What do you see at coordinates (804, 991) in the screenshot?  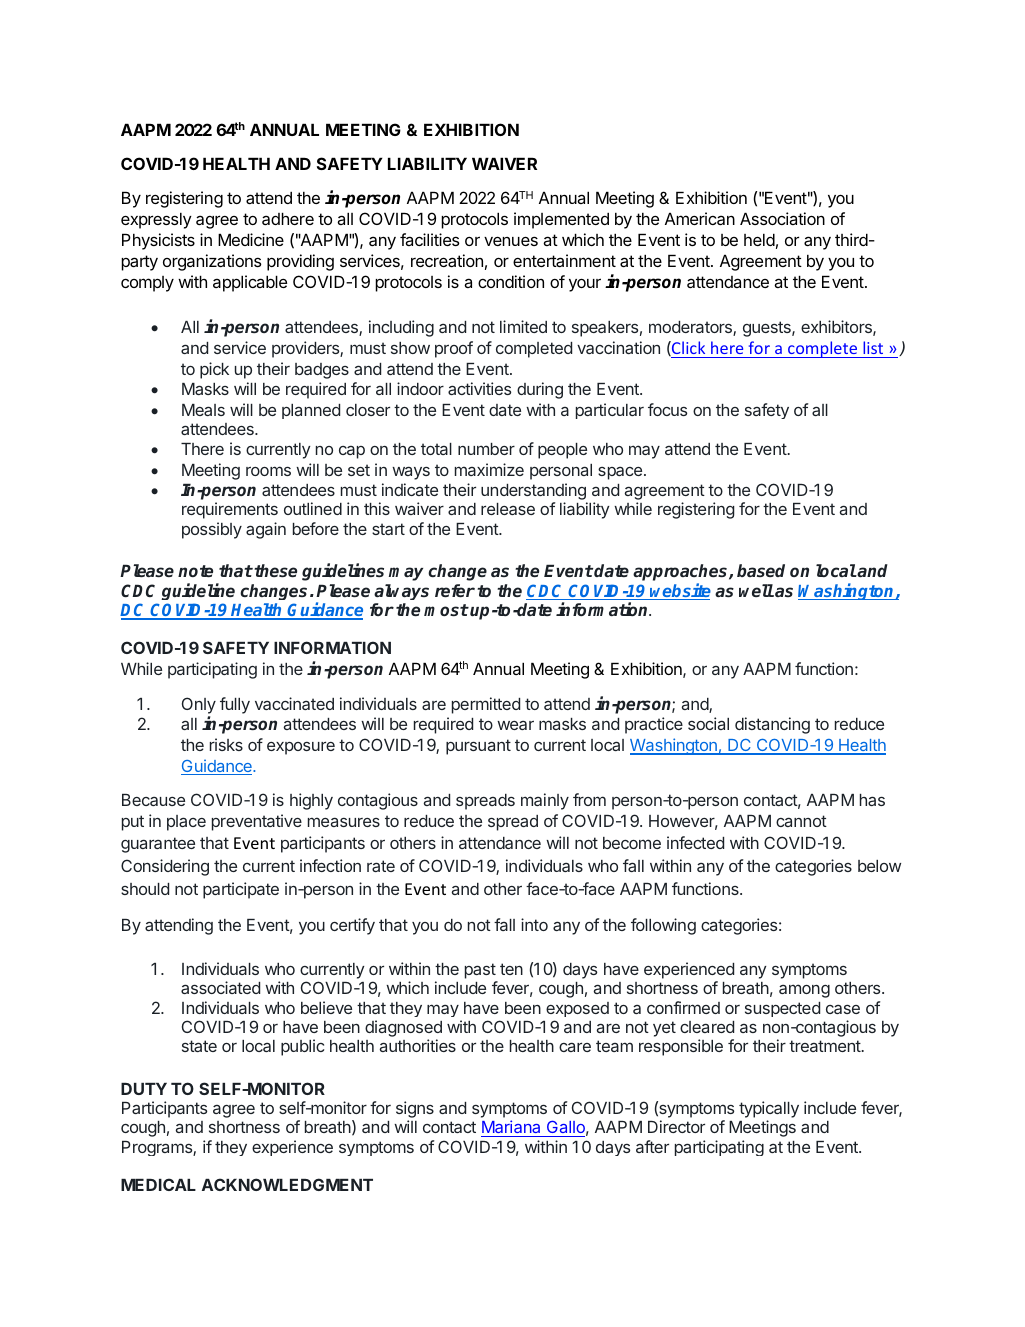 I see `among` at bounding box center [804, 991].
